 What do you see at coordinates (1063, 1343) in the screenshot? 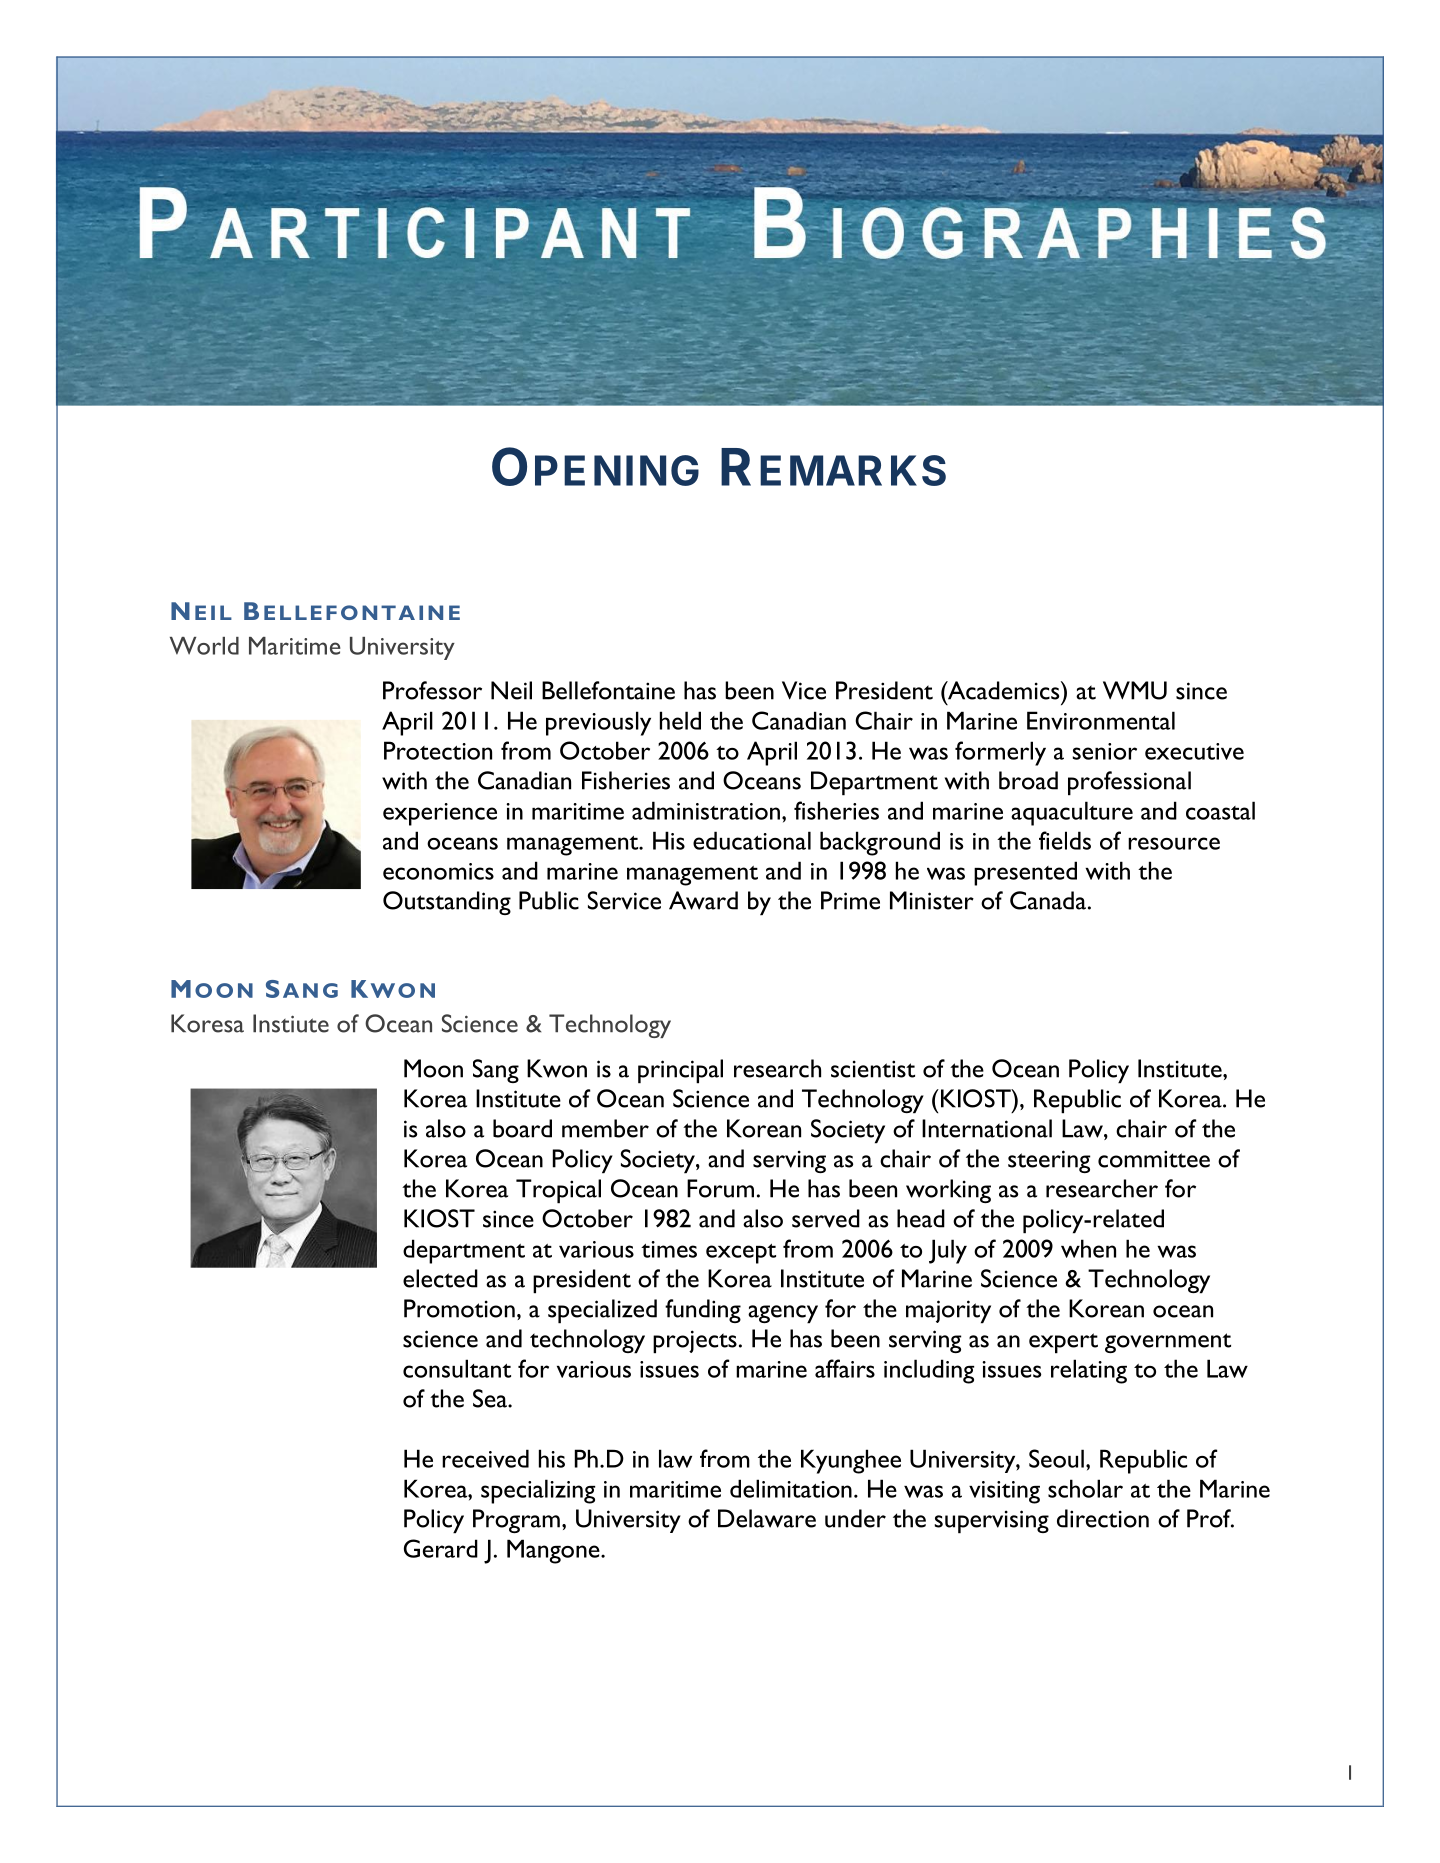
I see `expert` at bounding box center [1063, 1343].
